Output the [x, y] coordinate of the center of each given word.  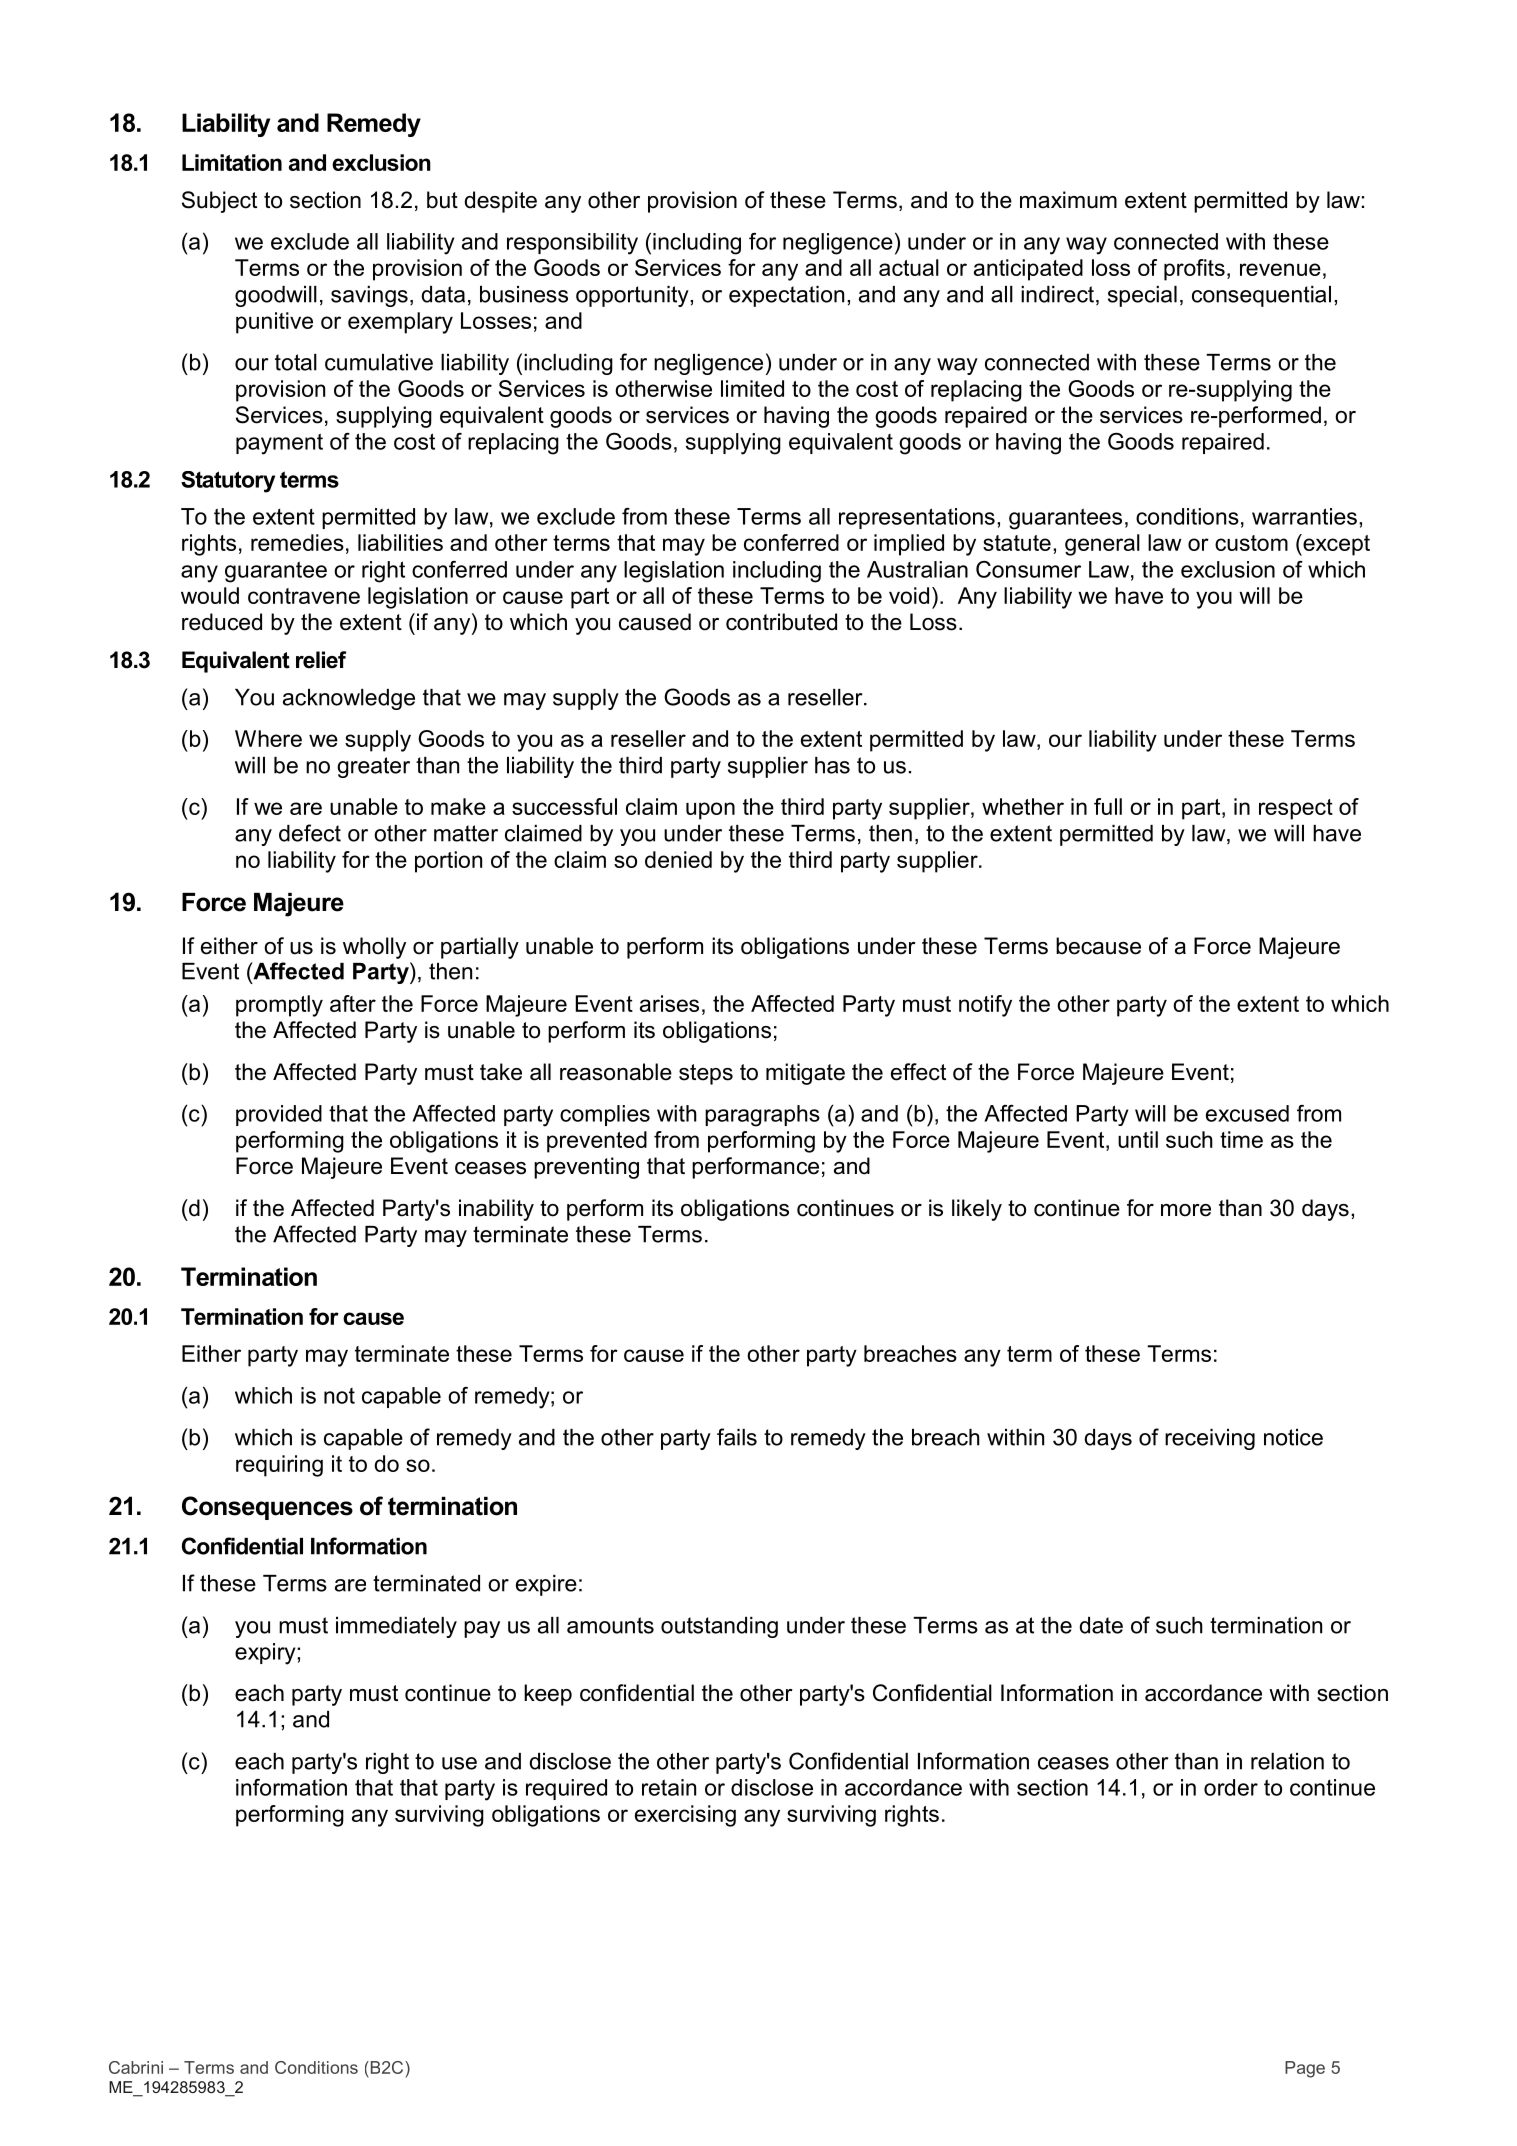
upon [710, 811]
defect [310, 833]
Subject [219, 202]
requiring [279, 1466]
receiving [1210, 1439]
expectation [786, 296]
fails [737, 1437]
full [1108, 806]
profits [1194, 270]
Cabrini [136, 2067]
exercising [685, 1816]
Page [1305, 2069]
